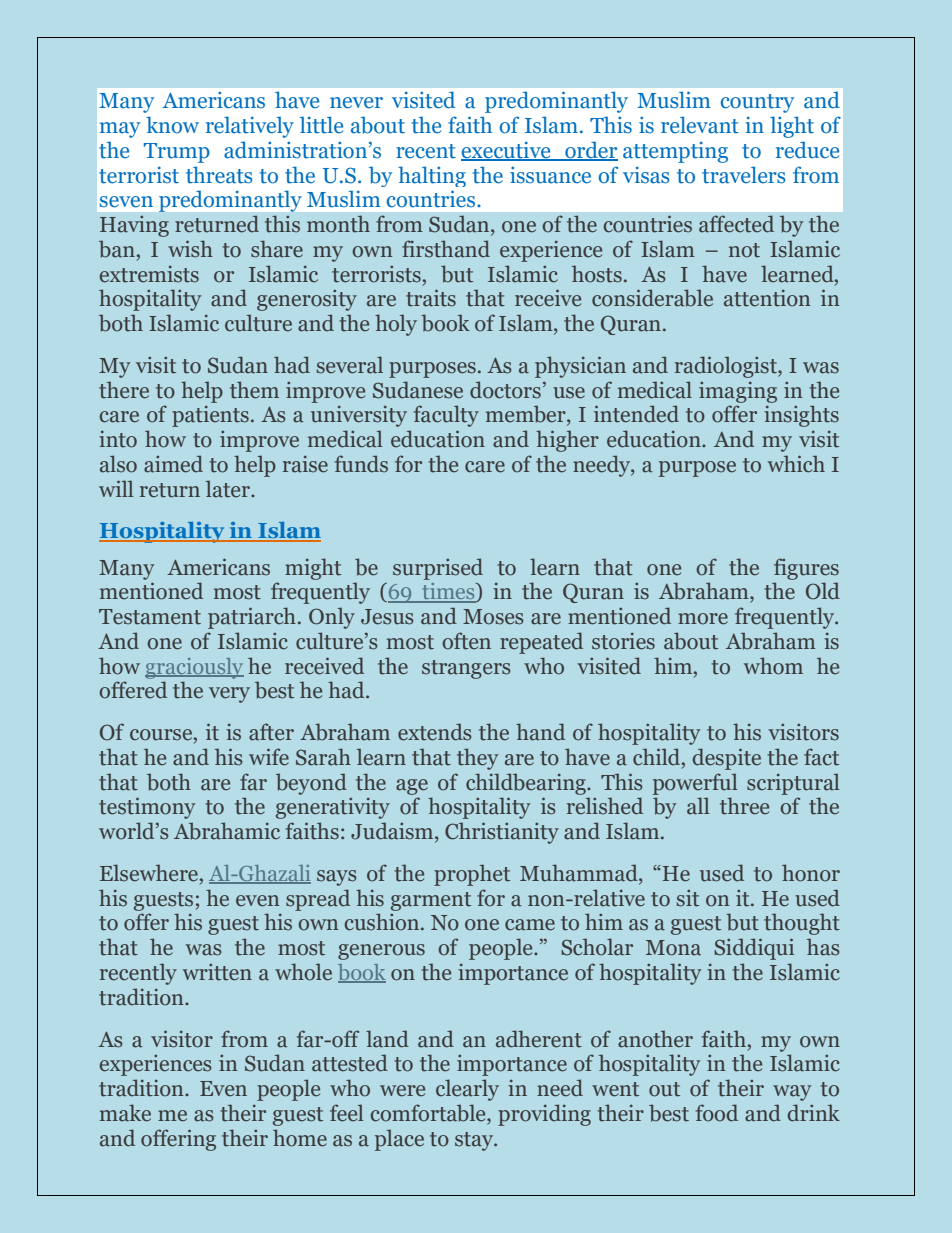 The height and width of the document is (1233, 952). What do you see at coordinates (147, 808) in the document?
I see `testimony` at bounding box center [147, 808].
